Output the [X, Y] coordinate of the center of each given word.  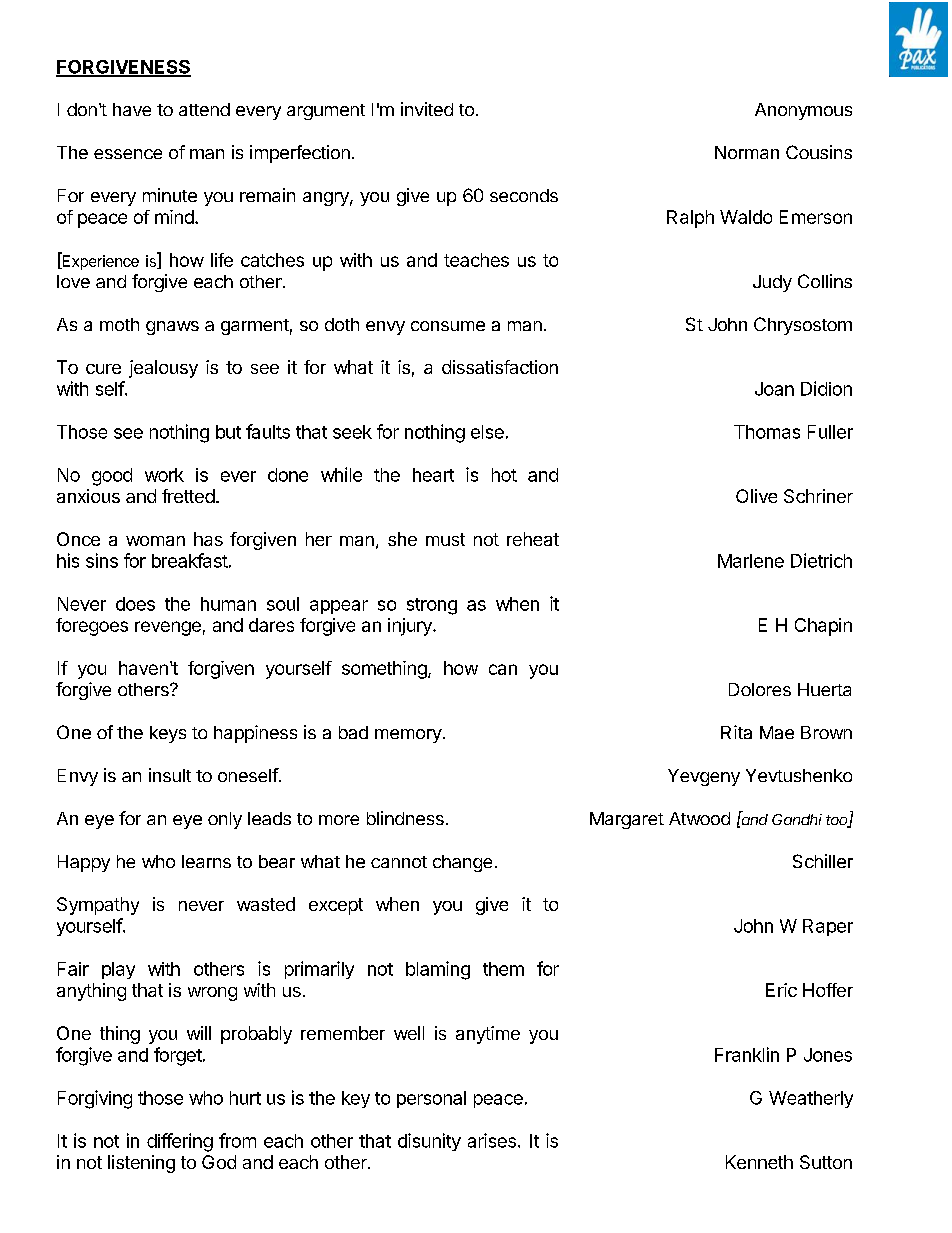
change [462, 863]
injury [411, 627]
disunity [429, 1142]
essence [128, 154]
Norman [747, 152]
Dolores [760, 689]
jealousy [163, 369]
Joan [774, 389]
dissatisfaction [500, 367]
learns [206, 861]
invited [427, 109]
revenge [168, 628]
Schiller [823, 861]
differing [180, 1142]
